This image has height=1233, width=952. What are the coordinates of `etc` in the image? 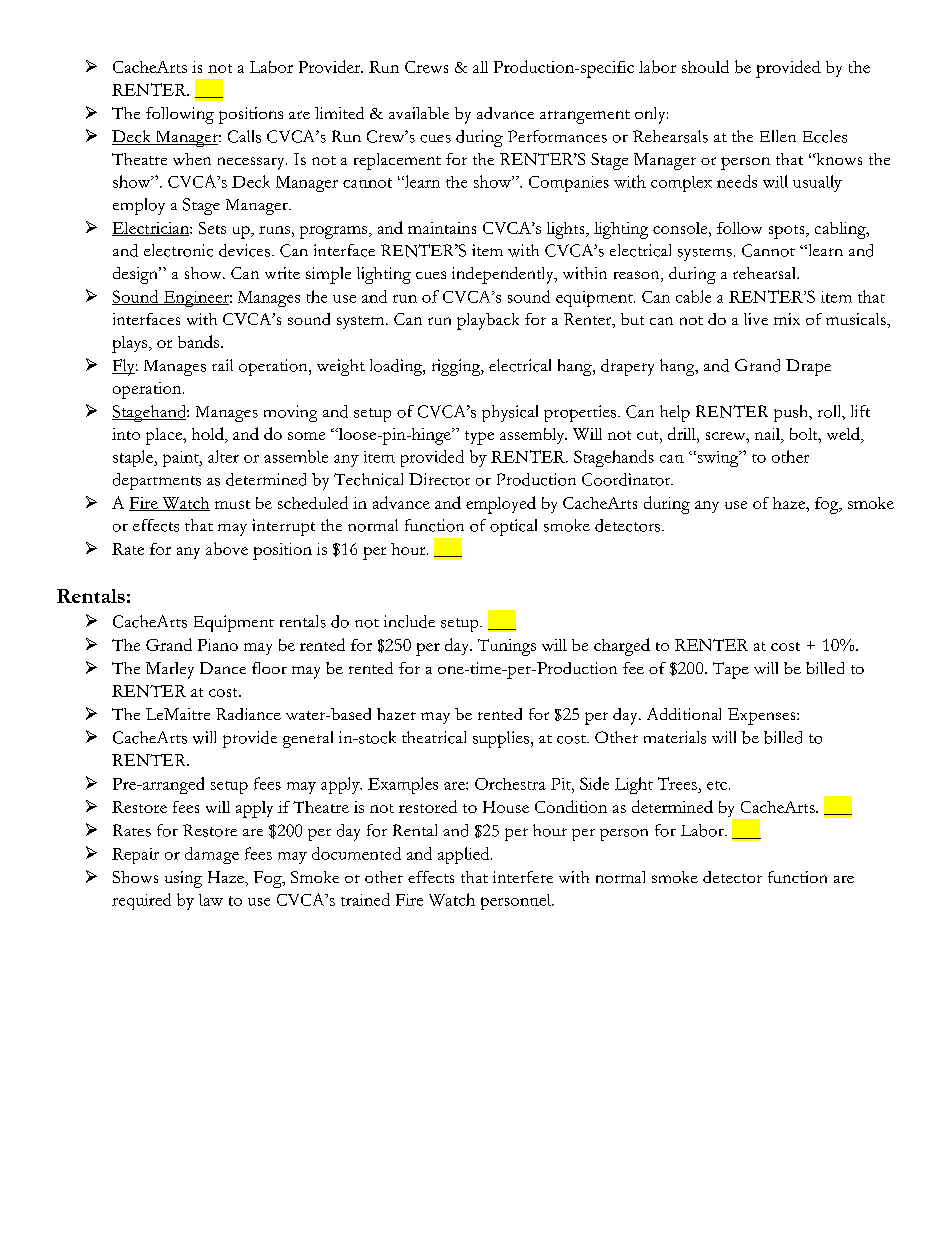 It's located at (717, 785).
